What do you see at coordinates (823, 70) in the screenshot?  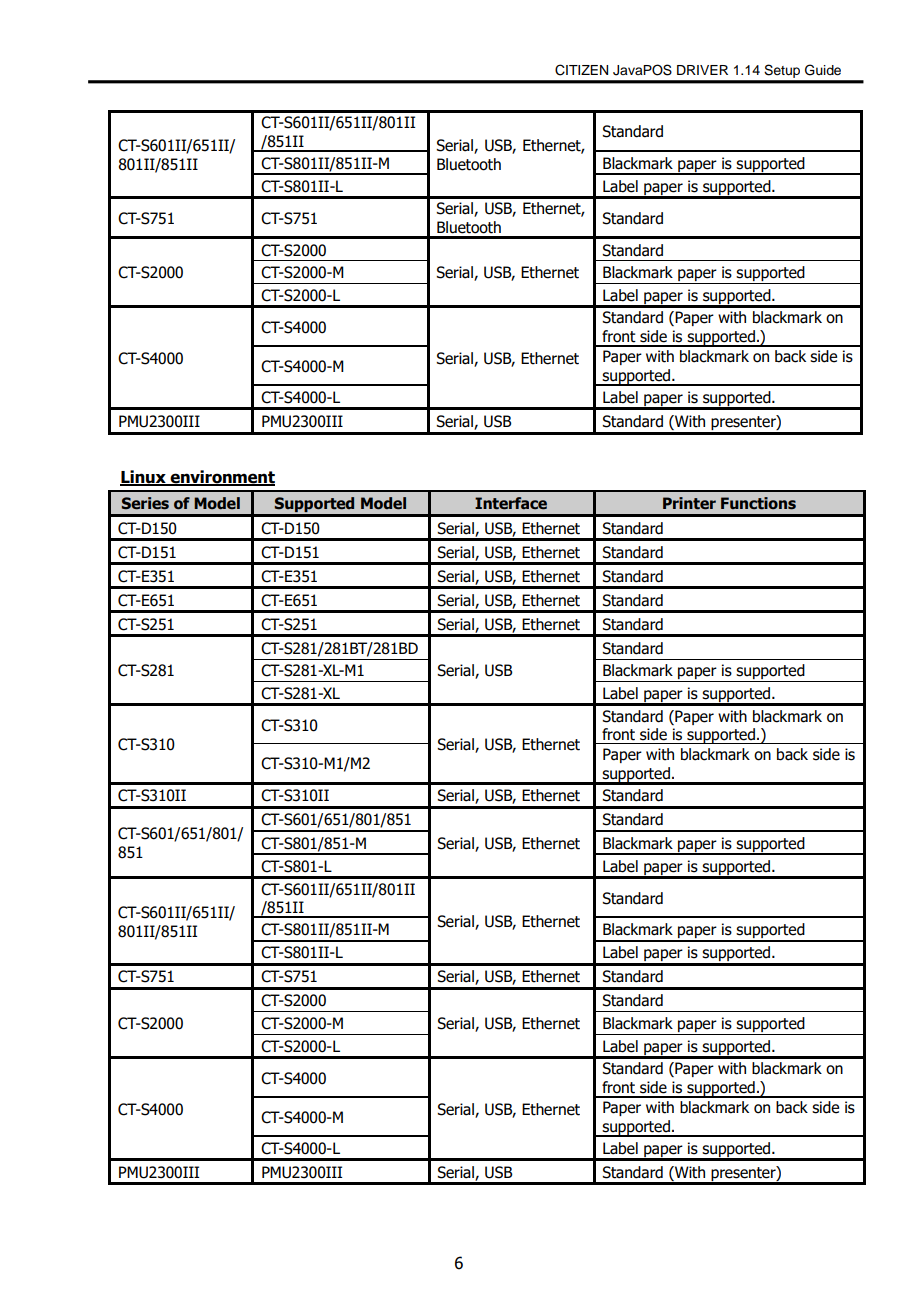 I see `Guide` at bounding box center [823, 70].
